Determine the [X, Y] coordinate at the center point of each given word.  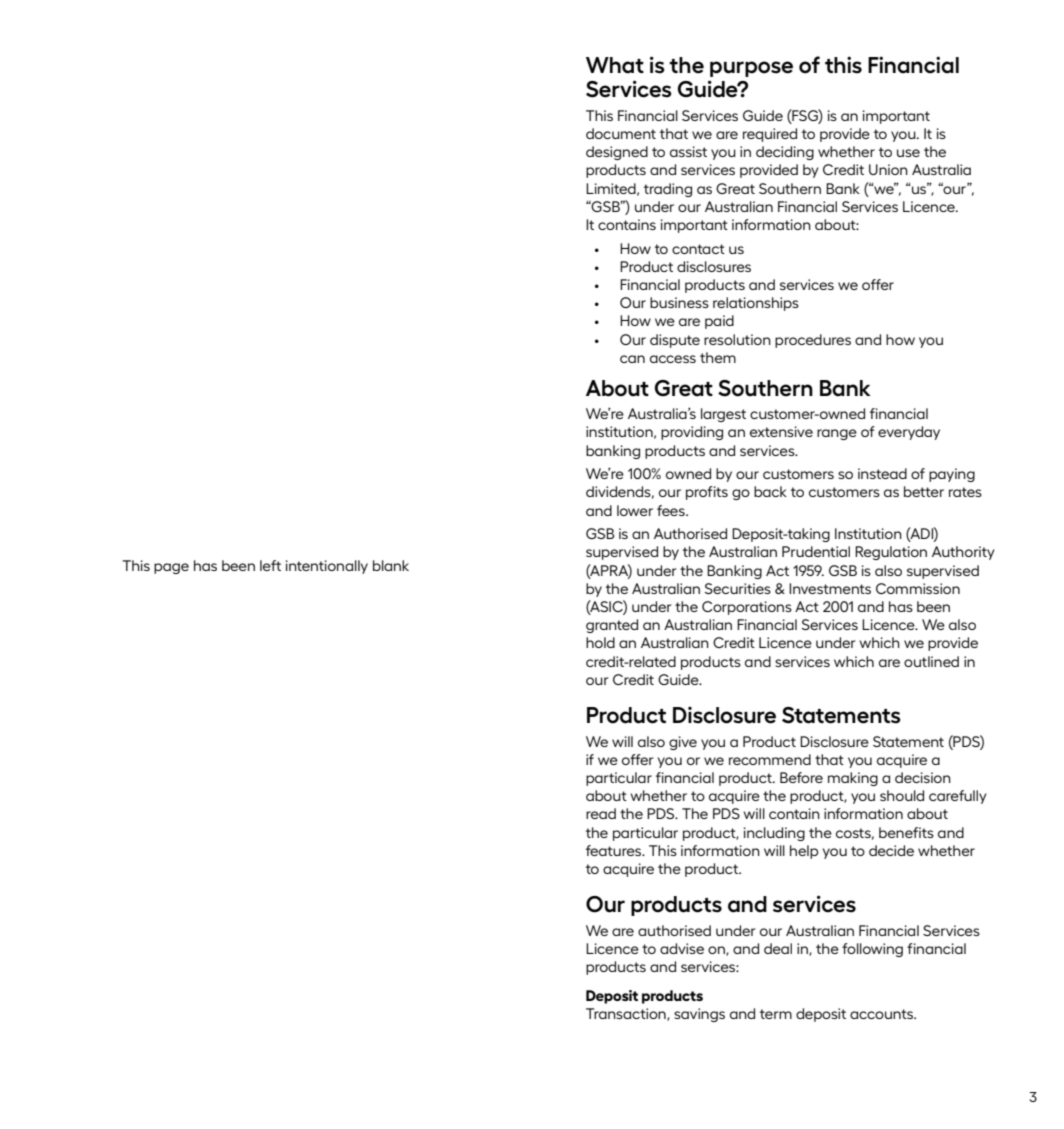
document [621, 133]
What [615, 65]
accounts [882, 1014]
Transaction [627, 1014]
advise [682, 948]
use [908, 153]
